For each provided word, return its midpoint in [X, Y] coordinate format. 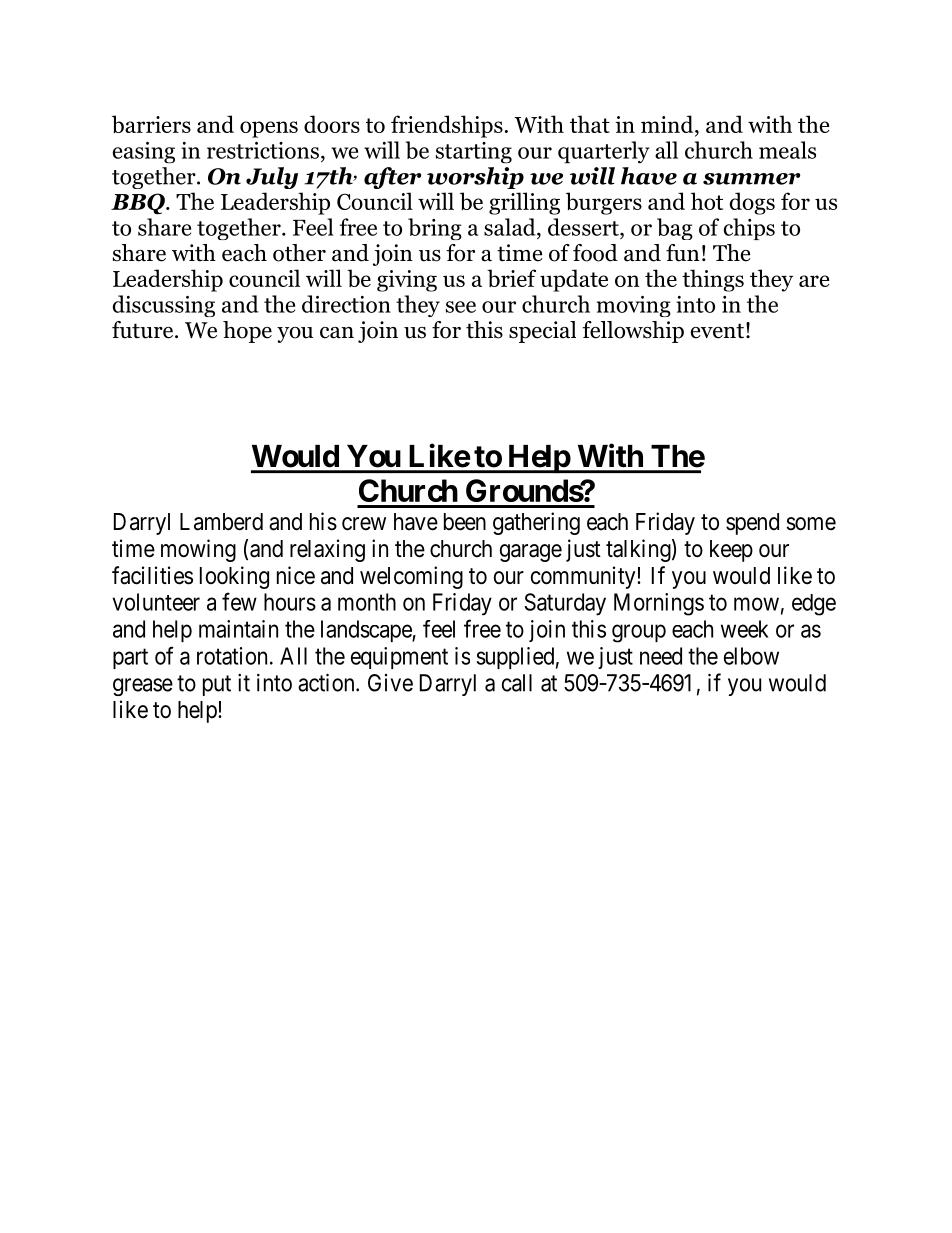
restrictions [263, 150]
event [717, 331]
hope [247, 332]
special [542, 332]
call [517, 683]
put [217, 685]
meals [787, 150]
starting [474, 153]
